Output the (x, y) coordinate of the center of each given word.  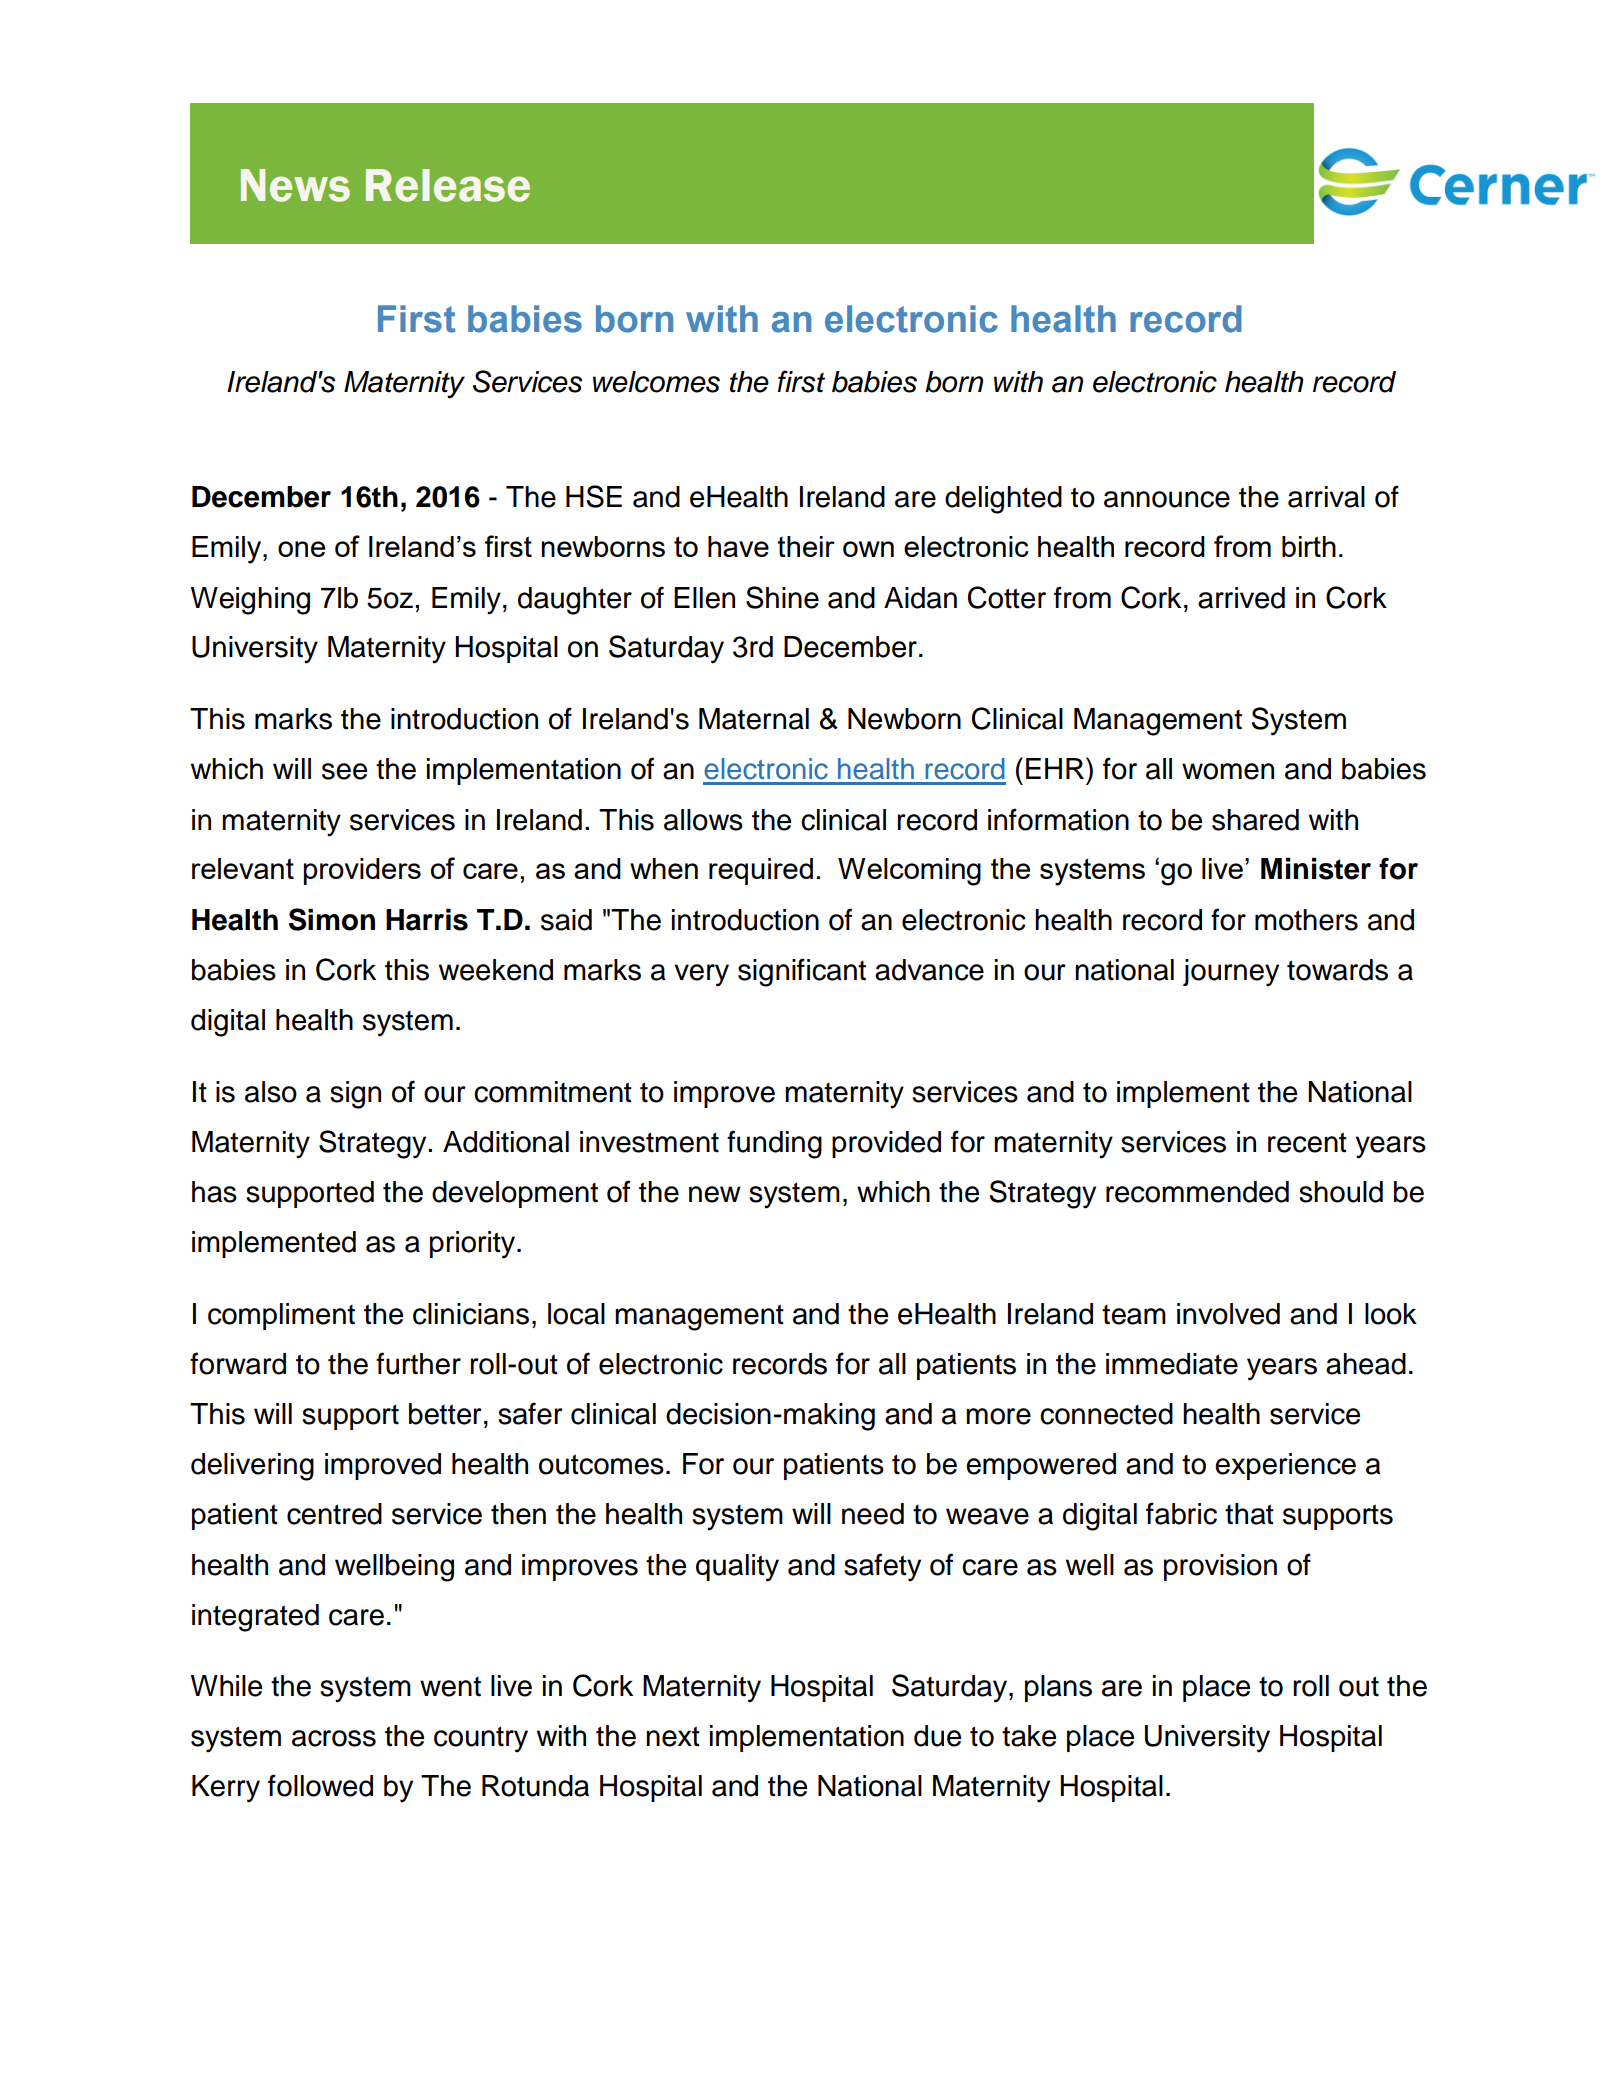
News (295, 185)
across (334, 1738)
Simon (332, 919)
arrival (1326, 497)
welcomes (656, 382)
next (673, 1736)
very (701, 975)
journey (1231, 973)
